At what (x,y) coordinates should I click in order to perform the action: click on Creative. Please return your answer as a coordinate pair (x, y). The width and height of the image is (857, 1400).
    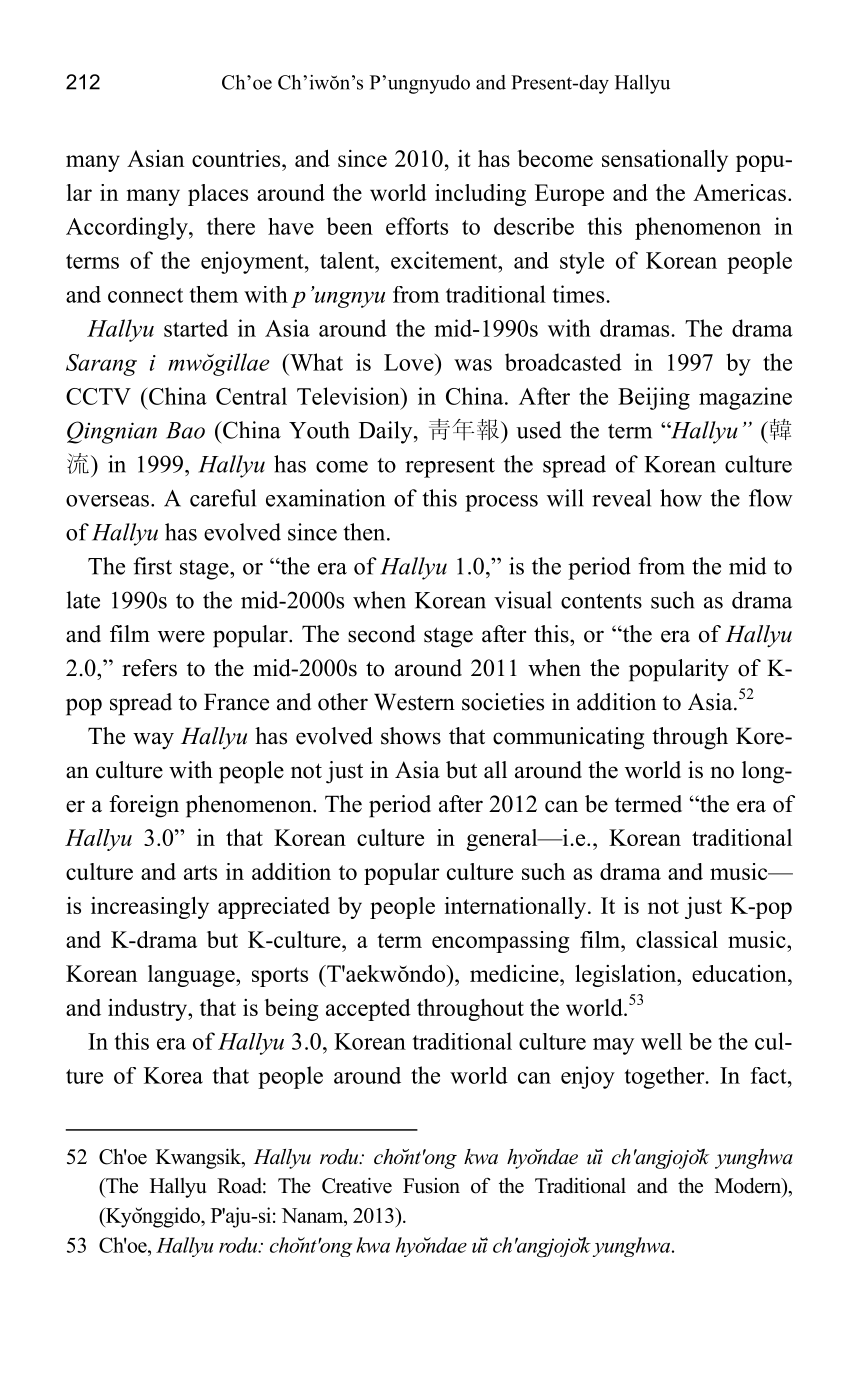
    Looking at the image, I should click on (357, 1185).
